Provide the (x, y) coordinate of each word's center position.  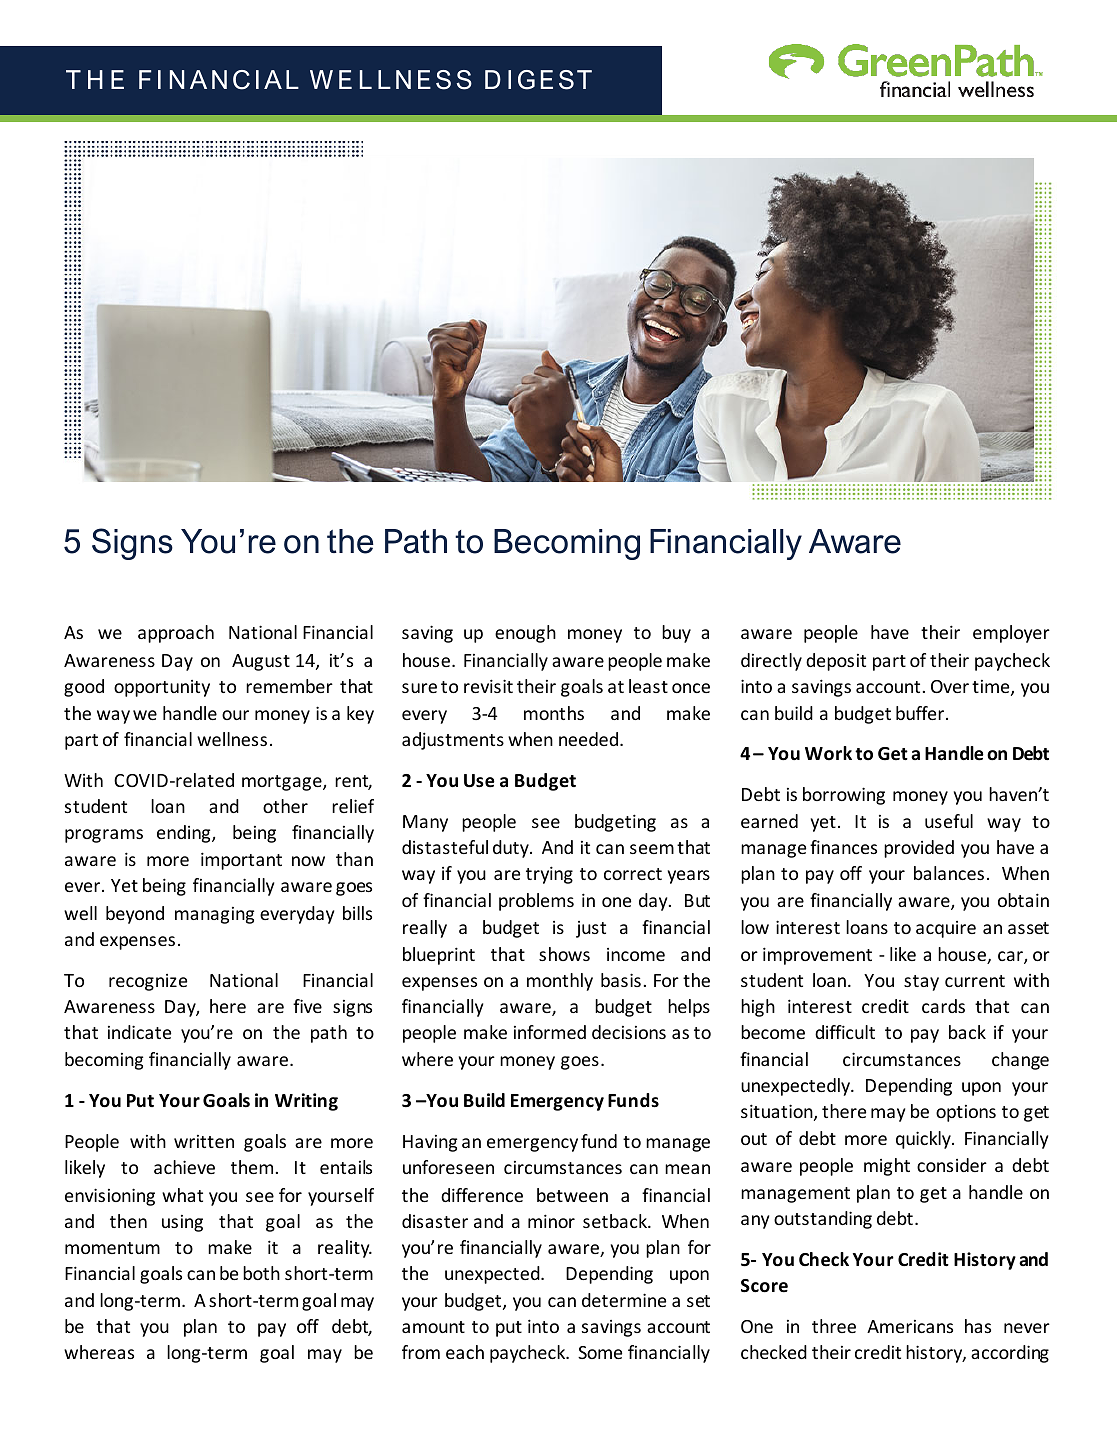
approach (176, 634)
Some (600, 1352)
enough (525, 634)
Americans (910, 1326)
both (261, 1273)
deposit (836, 662)
